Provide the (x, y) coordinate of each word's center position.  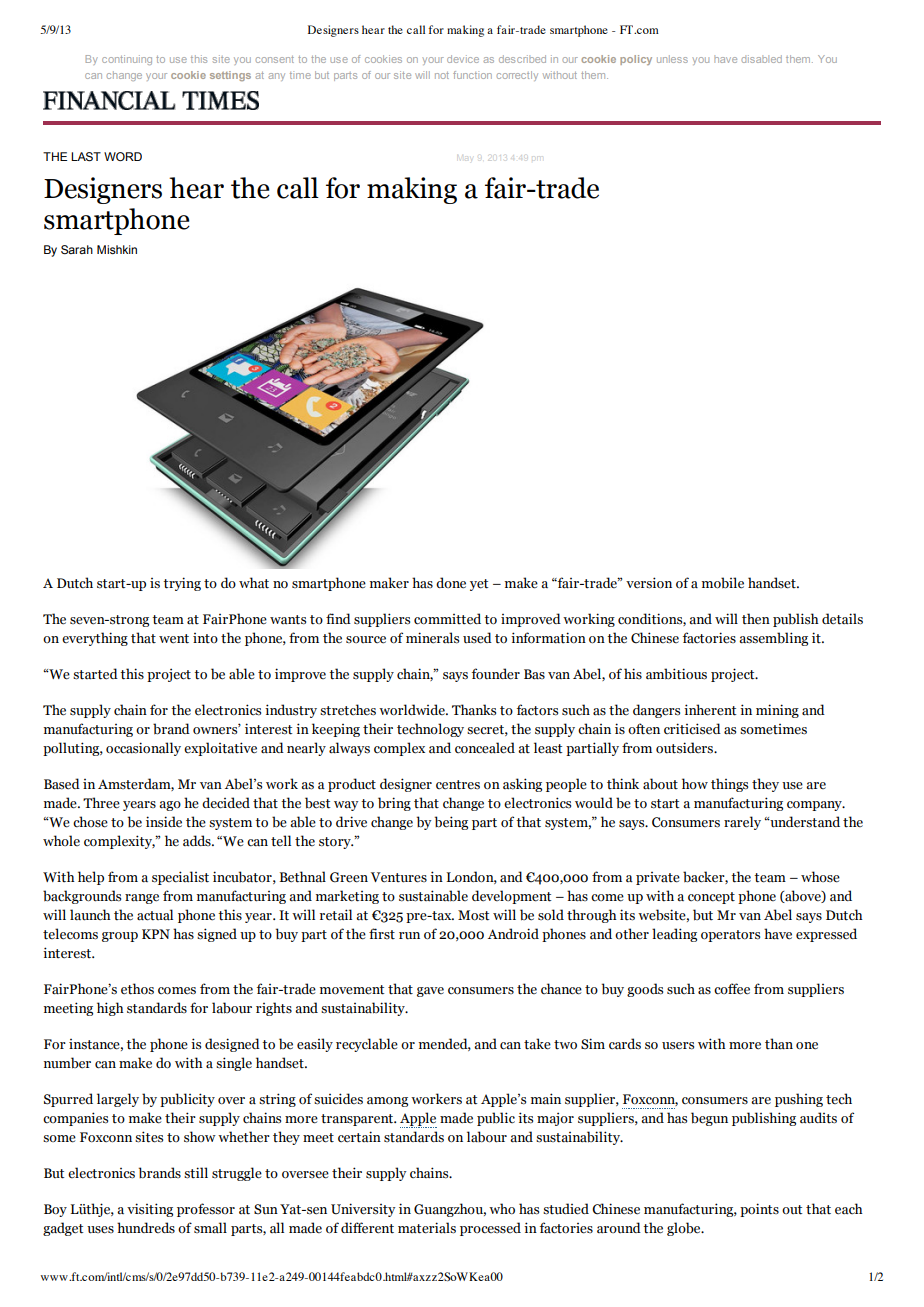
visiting (150, 1210)
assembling (773, 639)
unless (672, 59)
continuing (127, 60)
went (174, 639)
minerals (432, 638)
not (442, 75)
